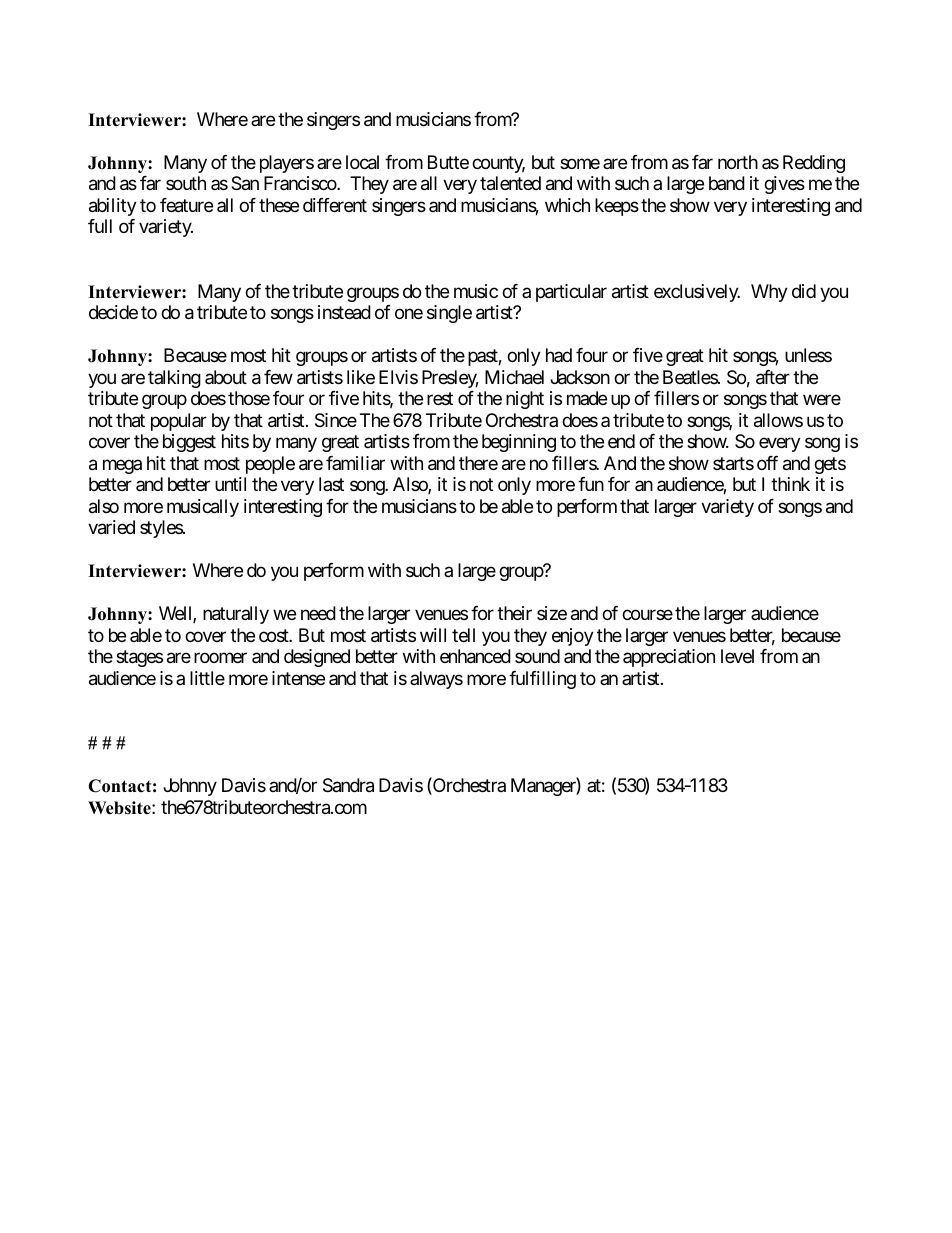 Image resolution: width=952 pixels, height=1233 pixels. Describe the element at coordinates (348, 785) in the screenshot. I see `Sandra` at that location.
